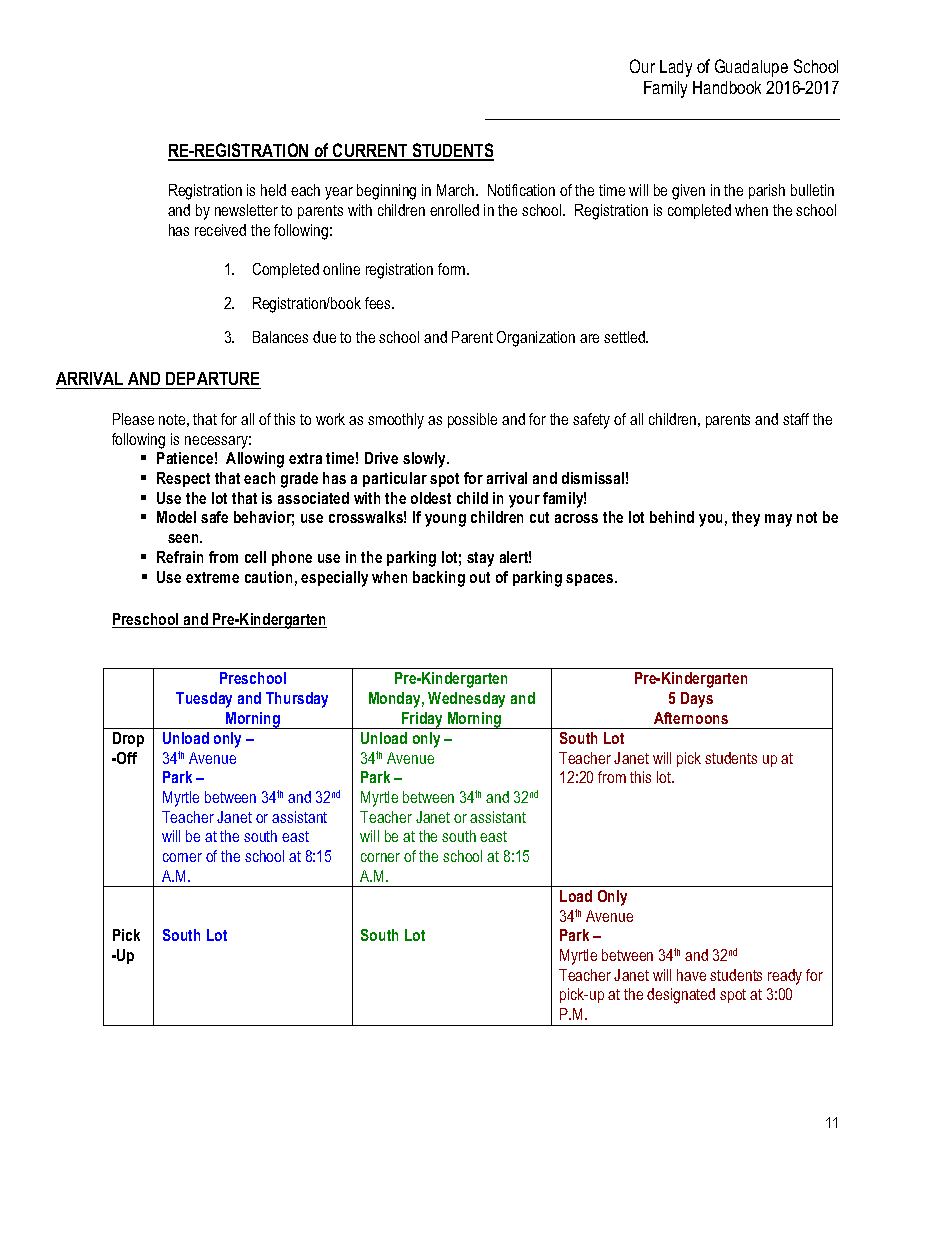  What do you see at coordinates (625, 337) in the screenshot?
I see `settled` at bounding box center [625, 337].
